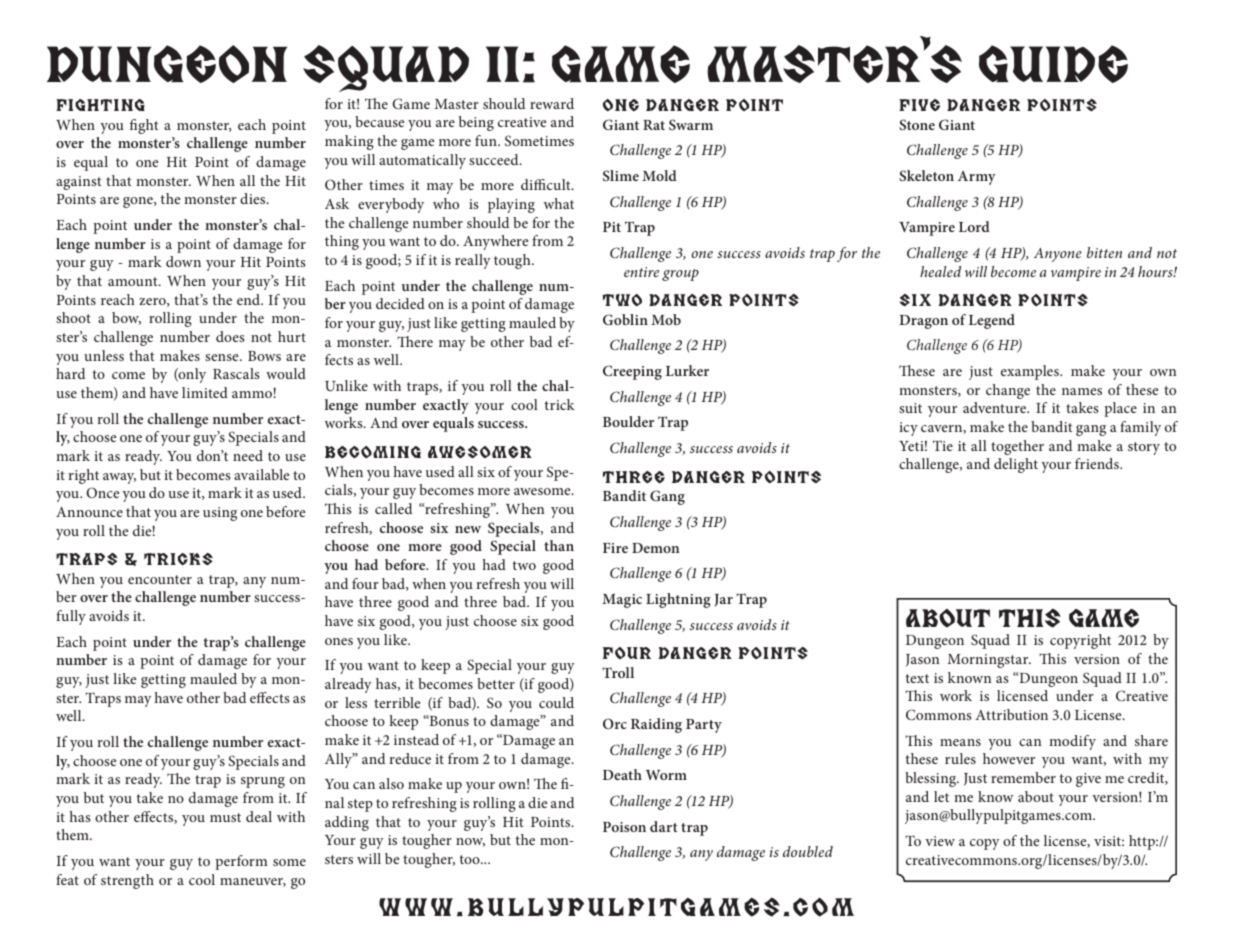 This screenshot has width=1233, height=952. I want to click on GUIDE, so click(1053, 64).
